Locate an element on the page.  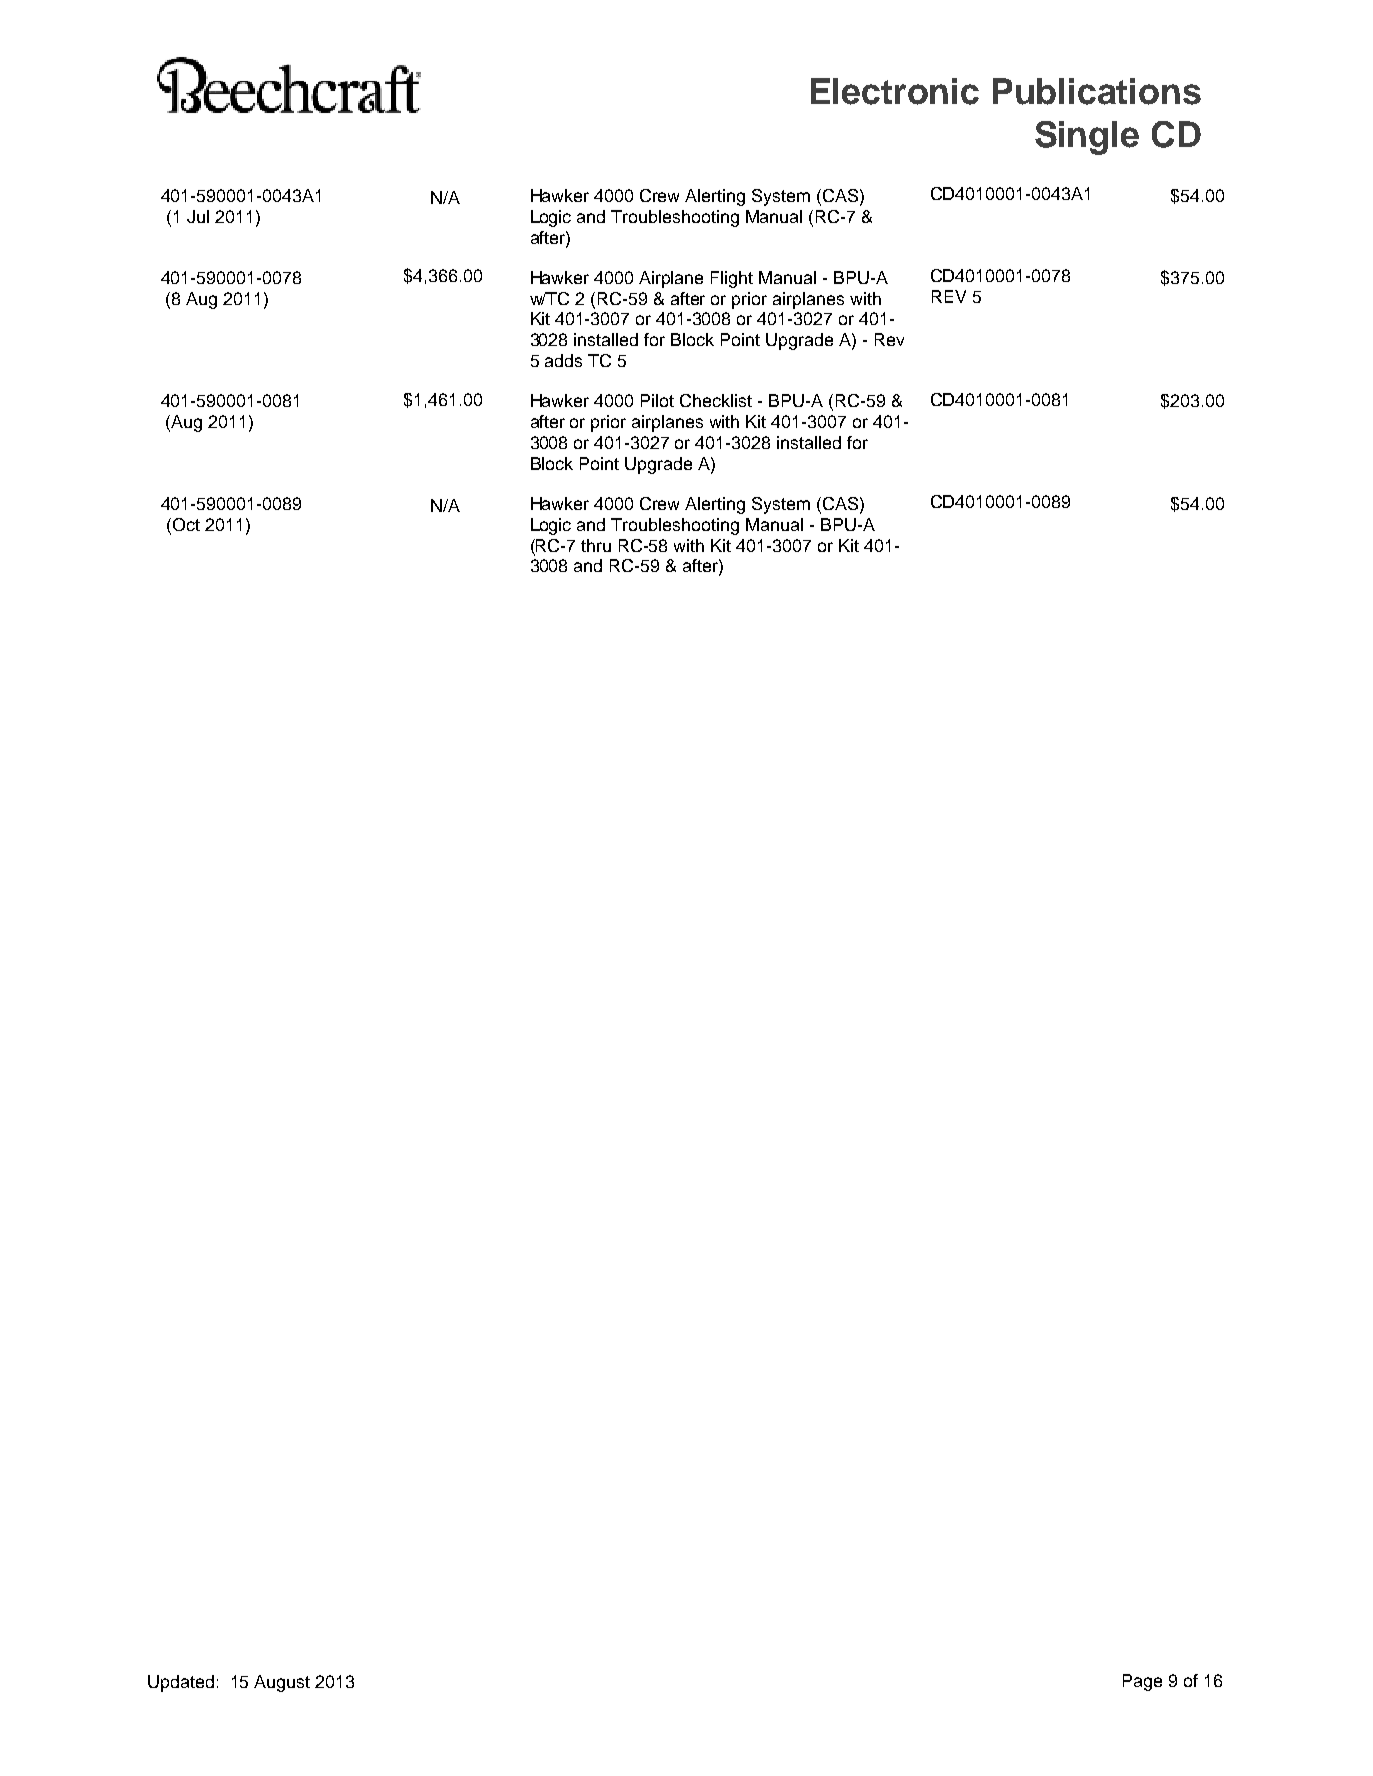
August is located at coordinates (282, 1683).
